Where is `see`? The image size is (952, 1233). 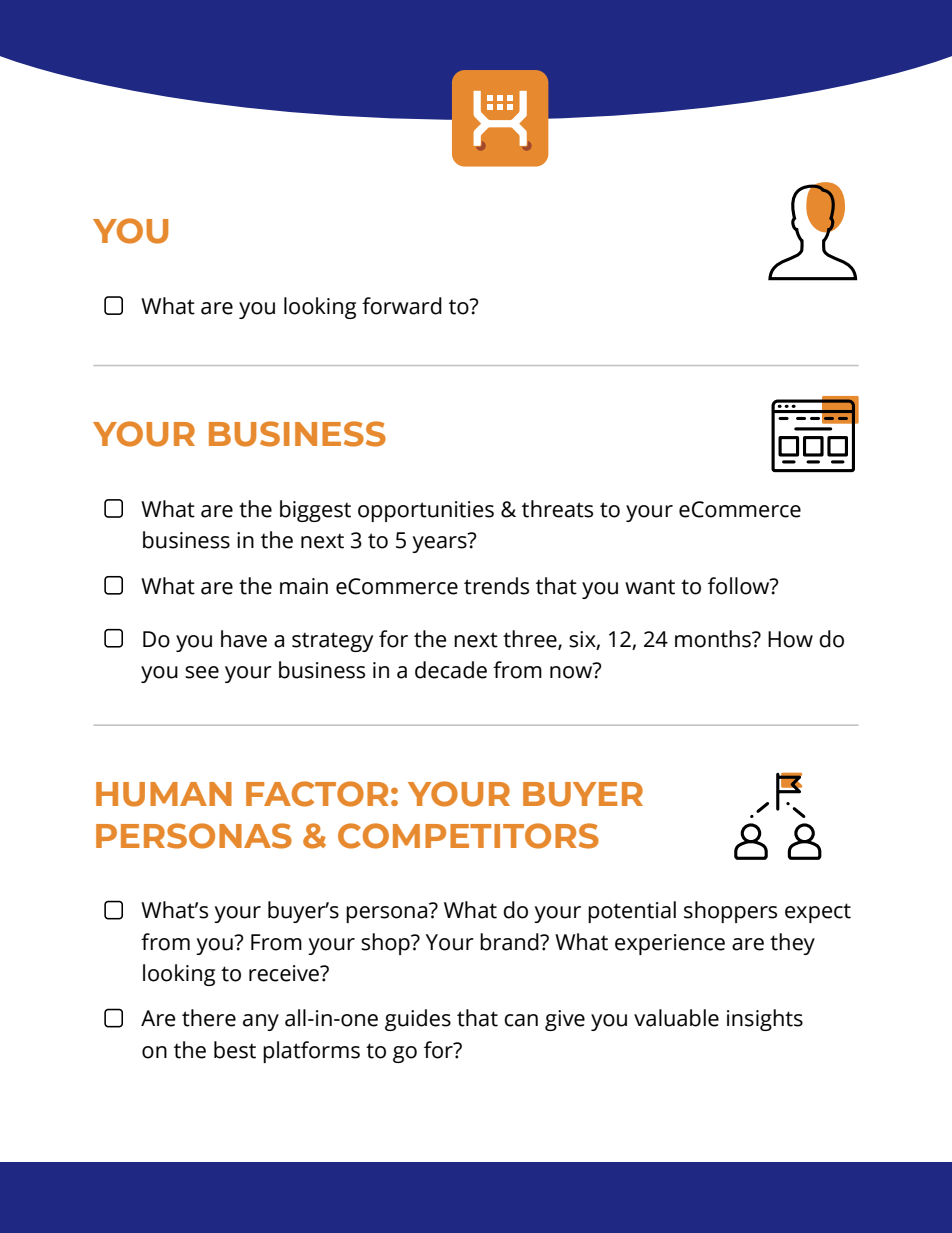
see is located at coordinates (202, 672).
